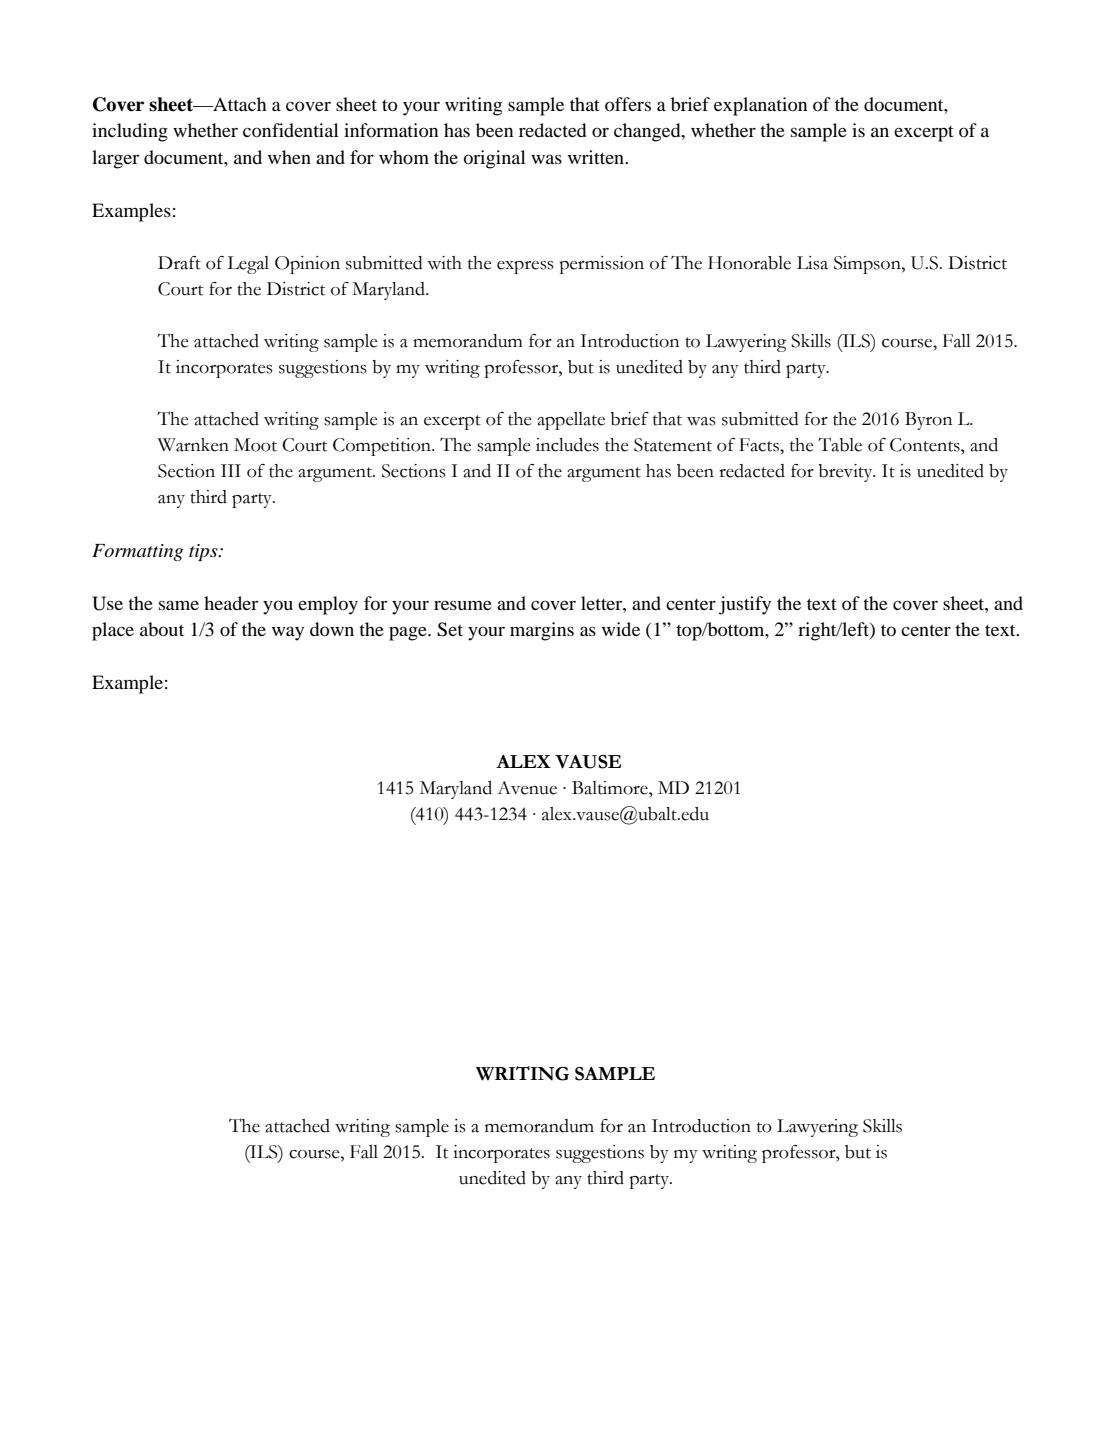 The height and width of the screenshot is (1448, 1119). I want to click on confidential, so click(291, 130).
